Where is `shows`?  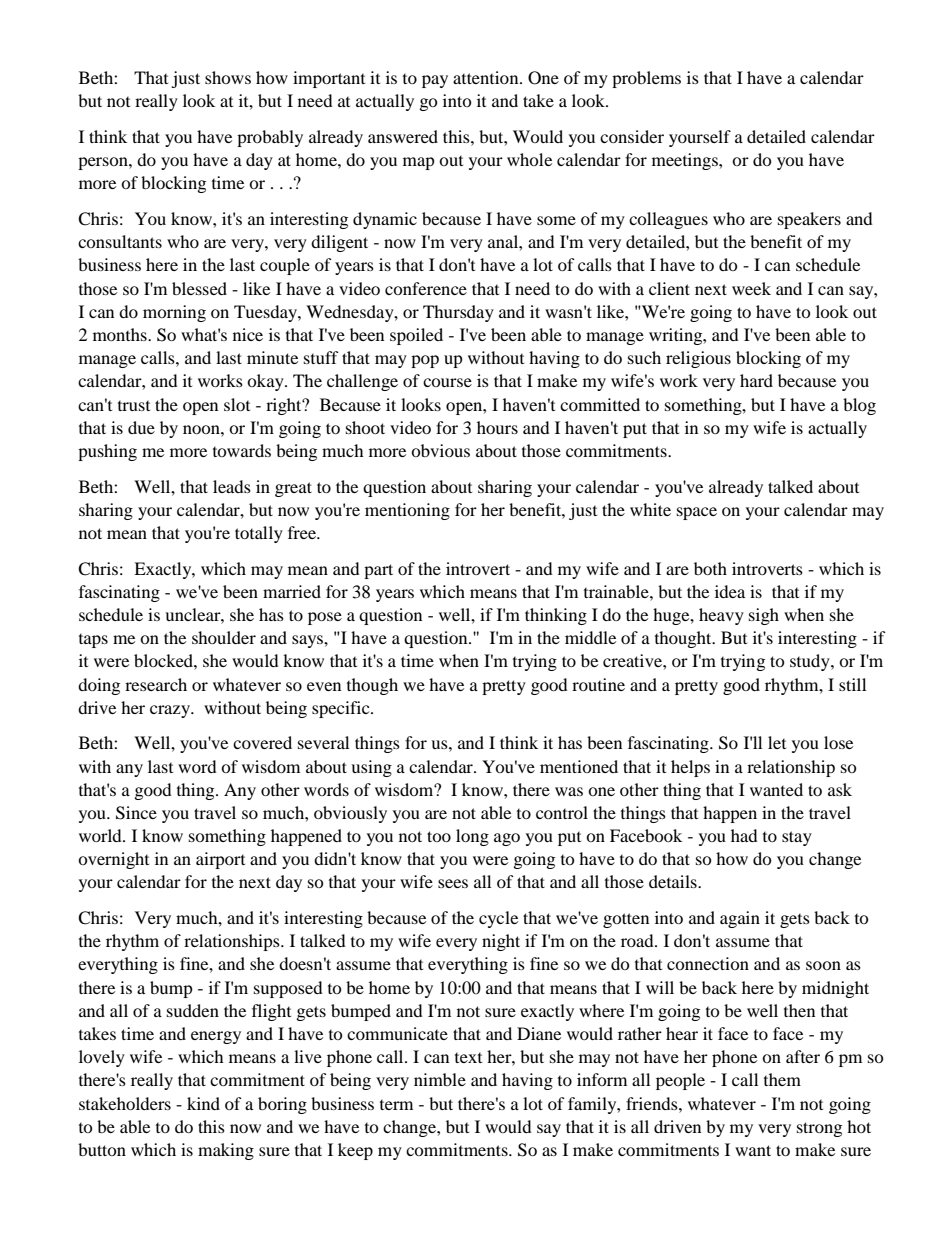 shows is located at coordinates (228, 77).
